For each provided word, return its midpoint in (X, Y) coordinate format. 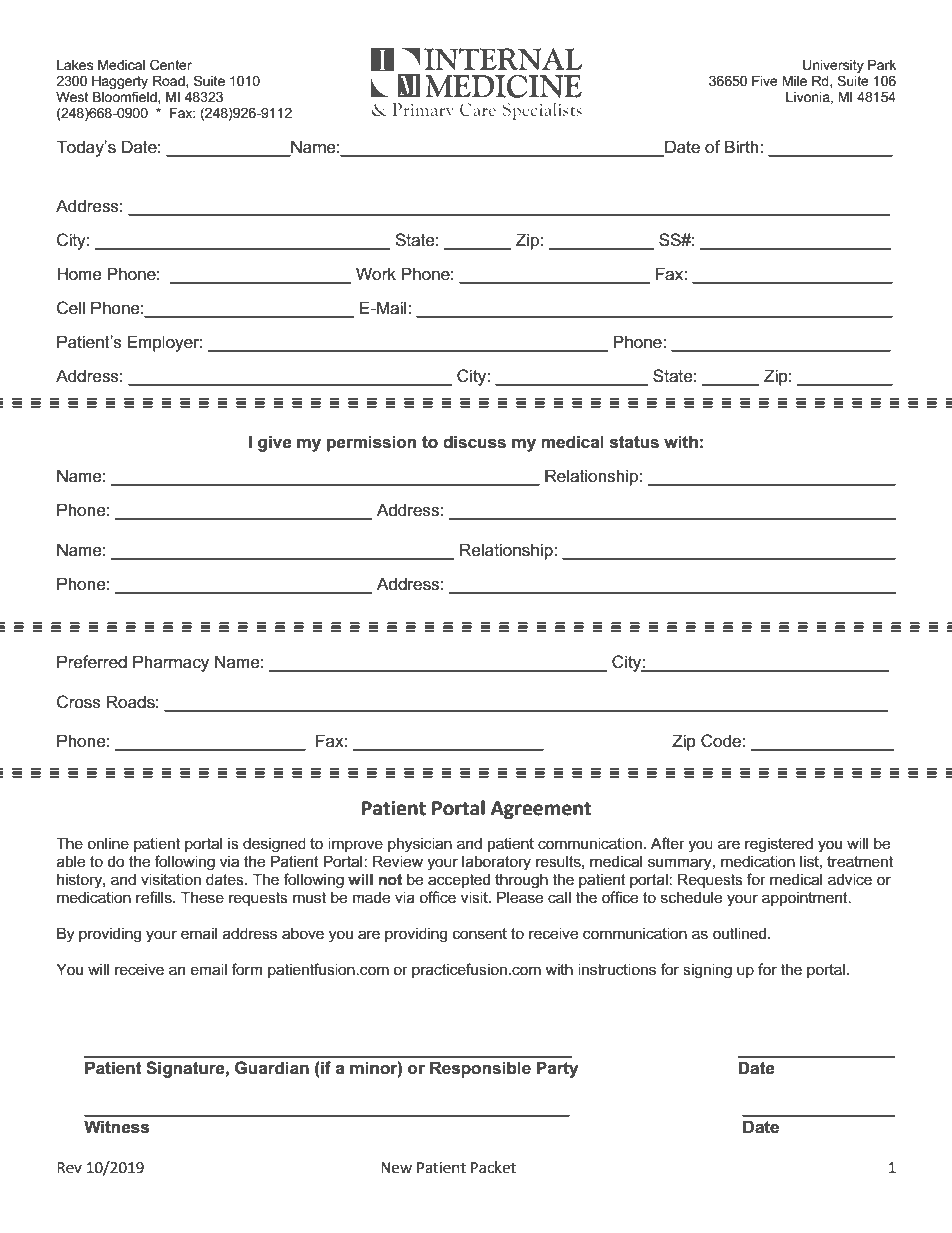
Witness (116, 1127)
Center (171, 64)
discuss (474, 442)
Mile (794, 81)
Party (557, 1069)
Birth (743, 146)
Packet (493, 1167)
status (634, 442)
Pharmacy (171, 663)
